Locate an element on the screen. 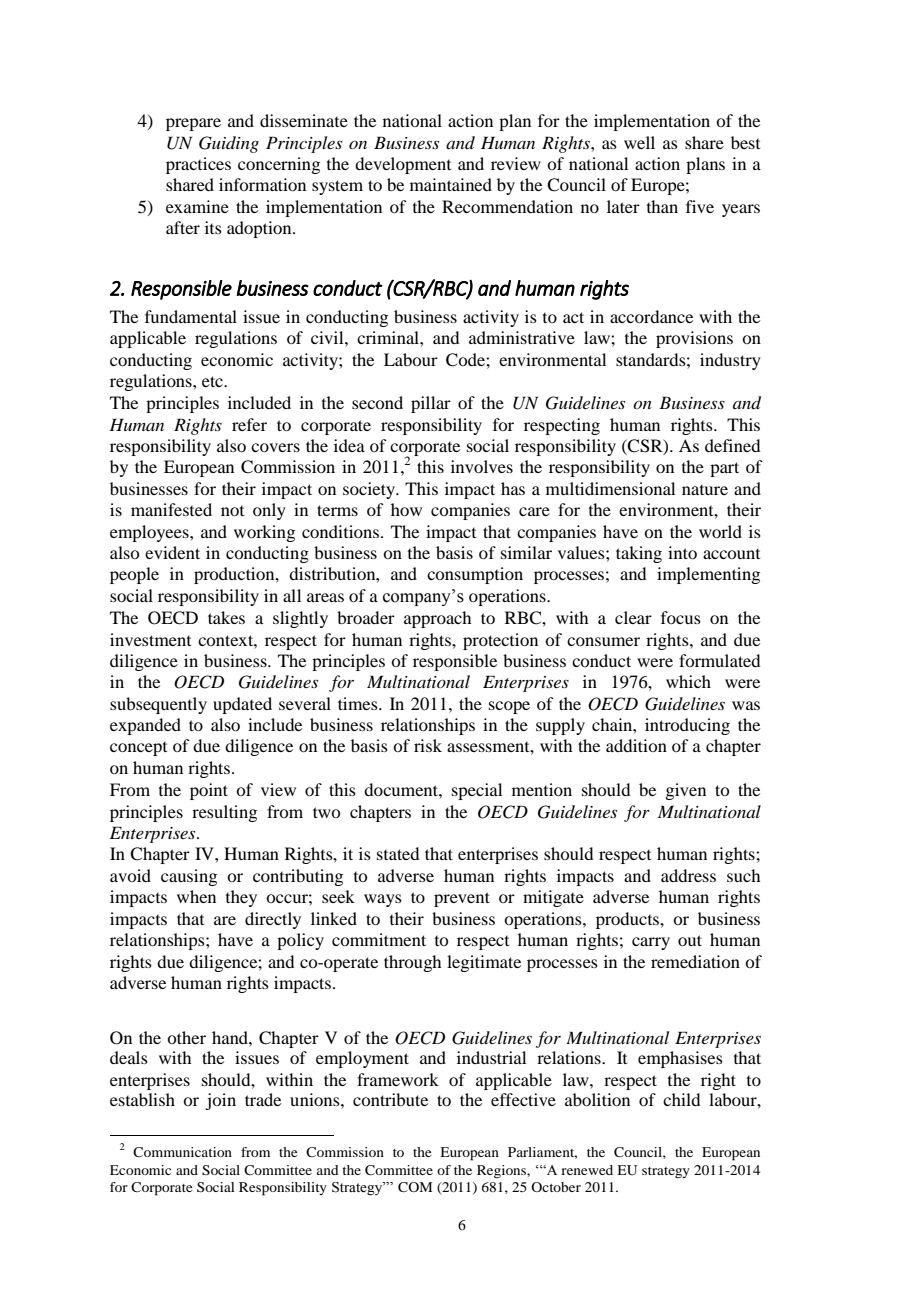 Image resolution: width=924 pixels, height=1308 pixels. practices is located at coordinates (198, 165).
